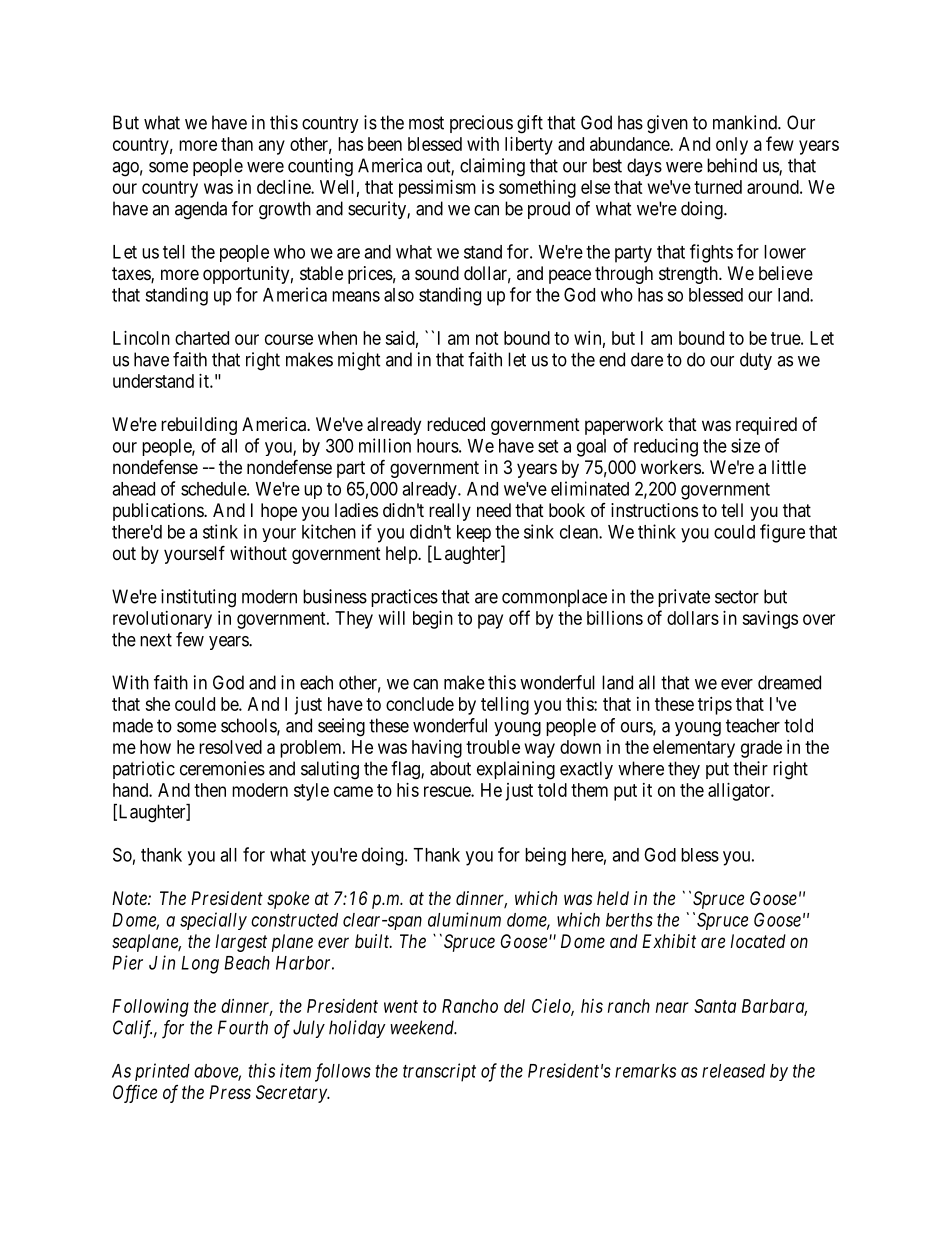  Describe the element at coordinates (230, 1092) in the page. I see `Press` at that location.
